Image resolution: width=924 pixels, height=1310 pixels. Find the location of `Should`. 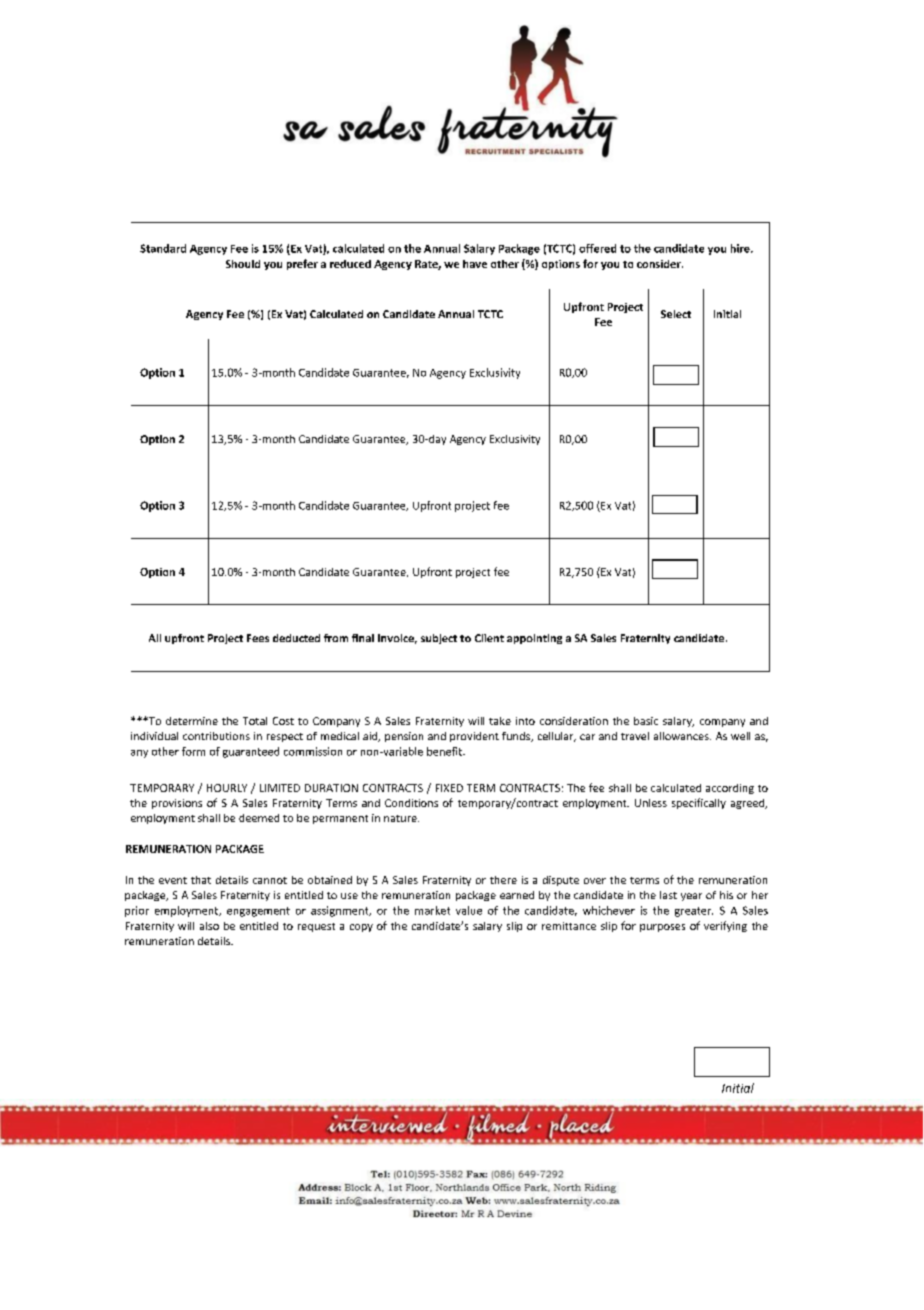

Should is located at coordinates (243, 264).
